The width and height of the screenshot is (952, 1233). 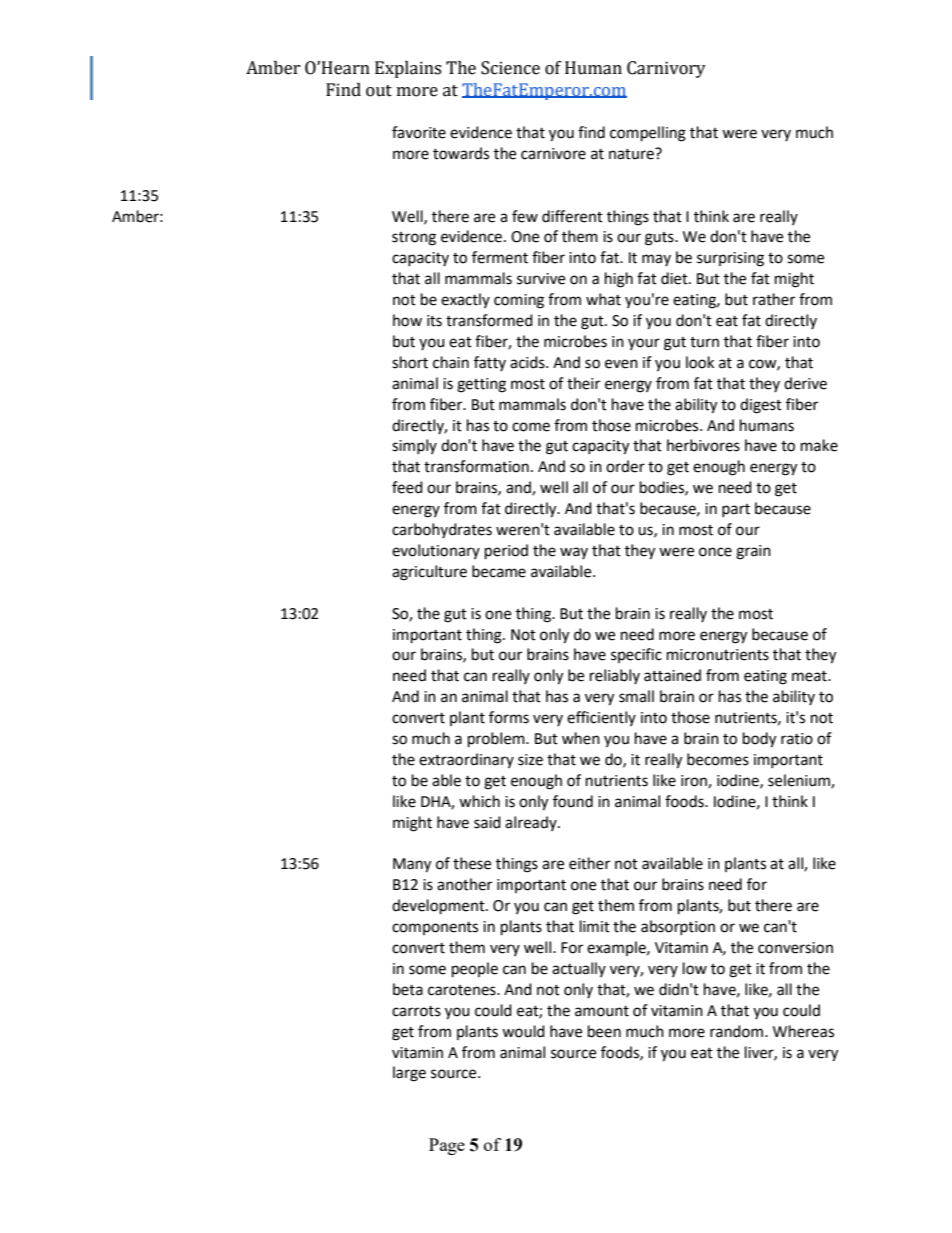 What do you see at coordinates (604, 1031) in the screenshot?
I see `been` at bounding box center [604, 1031].
